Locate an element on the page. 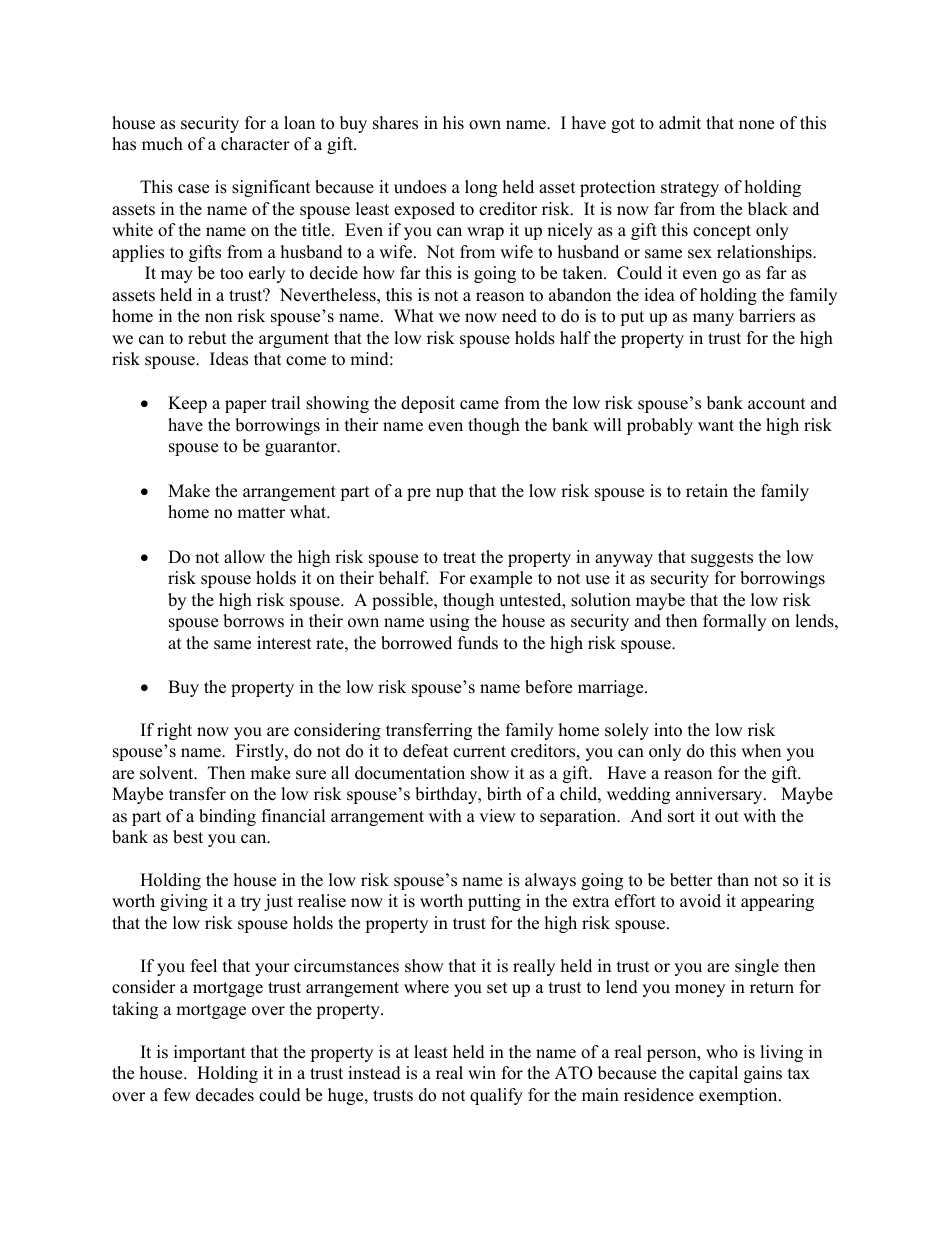  best is located at coordinates (188, 837).
